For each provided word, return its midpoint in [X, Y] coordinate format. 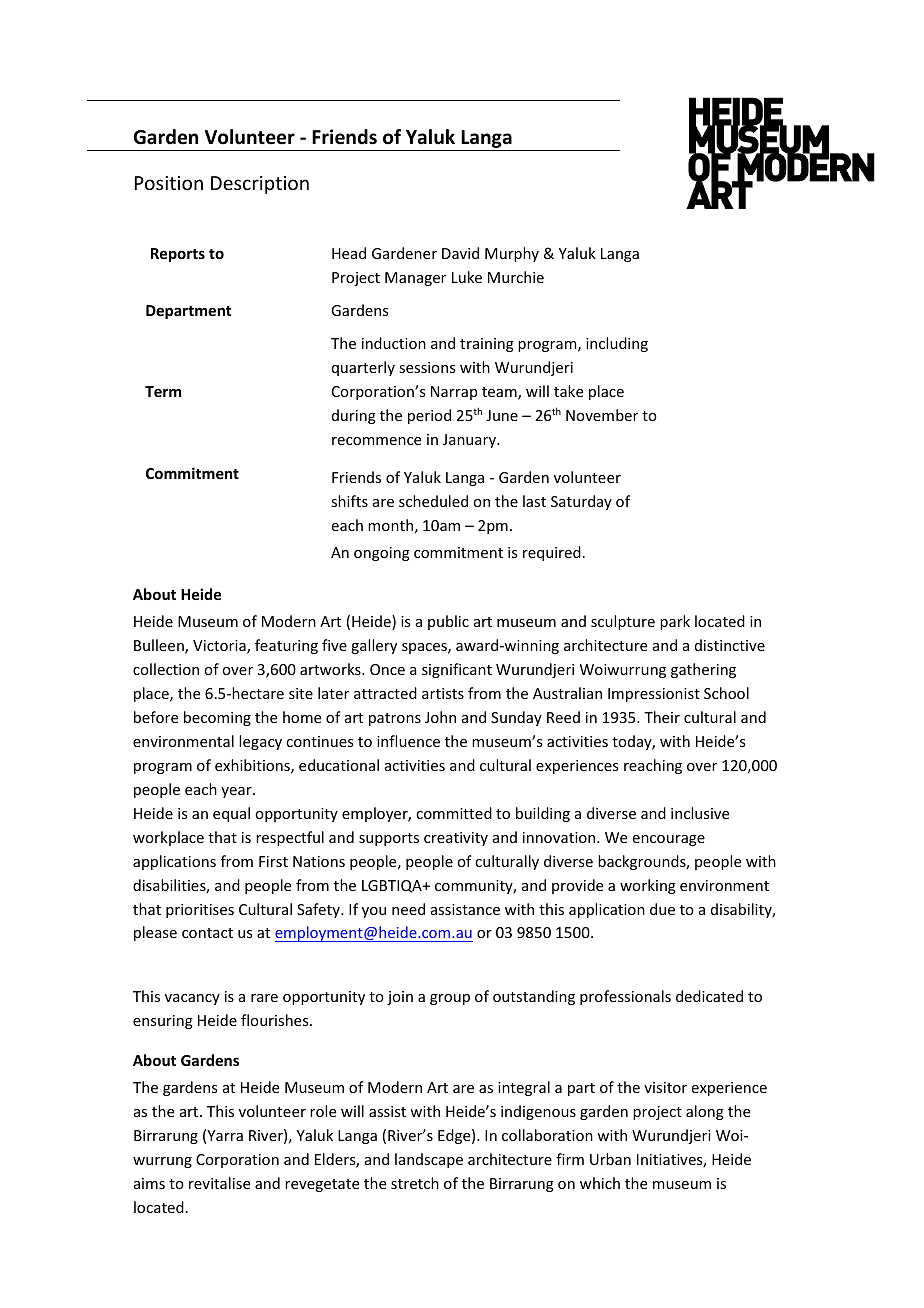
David [460, 253]
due [662, 909]
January [471, 441]
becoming [217, 718]
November [602, 415]
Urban [610, 1159]
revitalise [219, 1183]
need [408, 909]
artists [443, 693]
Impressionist [654, 695]
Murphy [512, 254]
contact [207, 933]
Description [260, 185]
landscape [429, 1160]
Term [163, 391]
